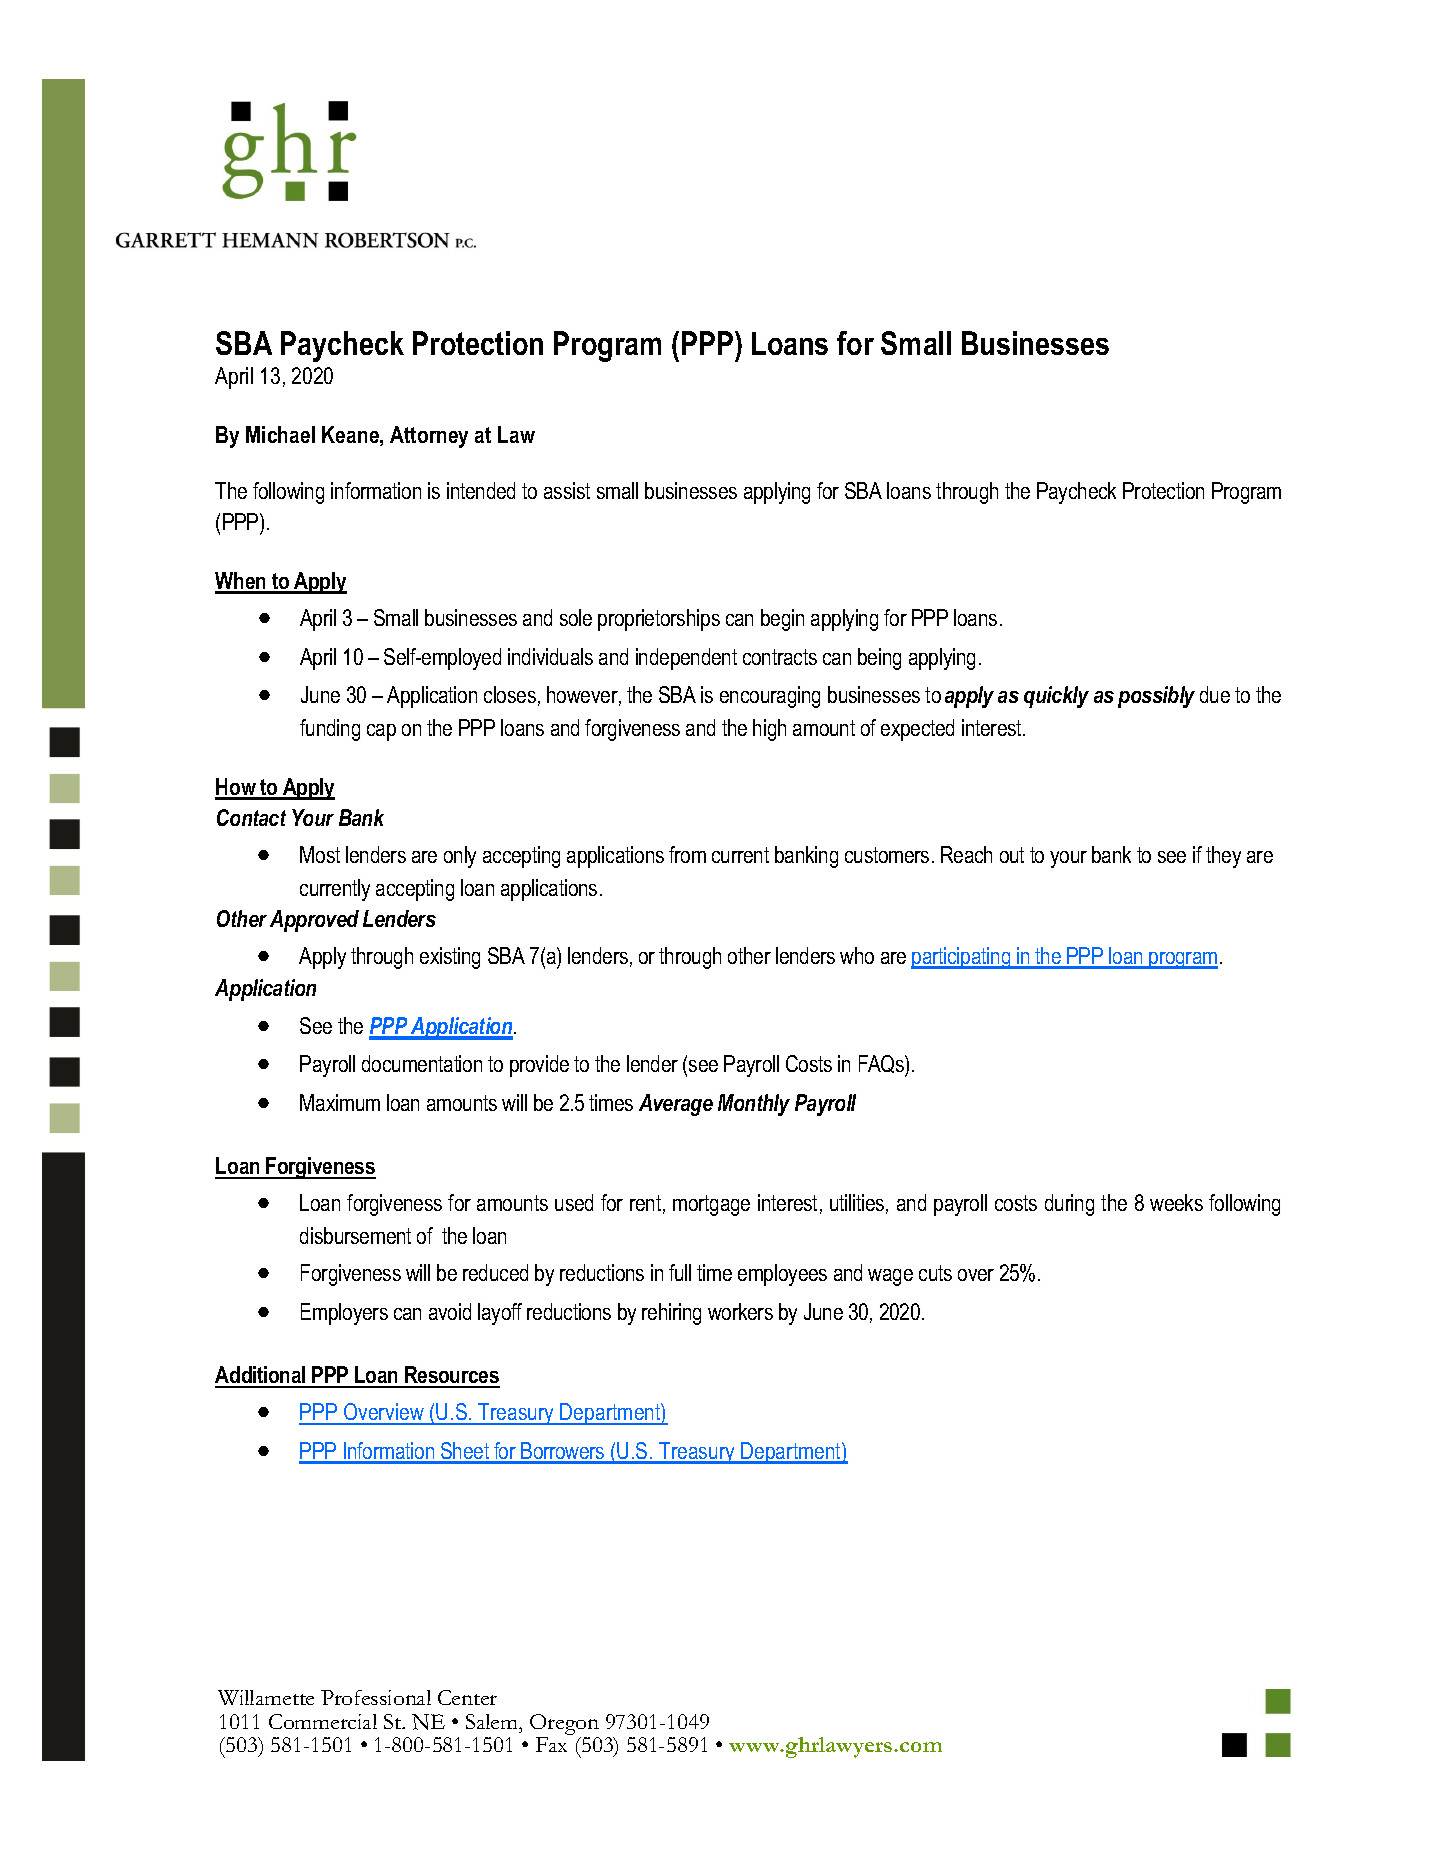 This screenshot has width=1439, height=1862. I want to click on during, so click(1069, 1205).
